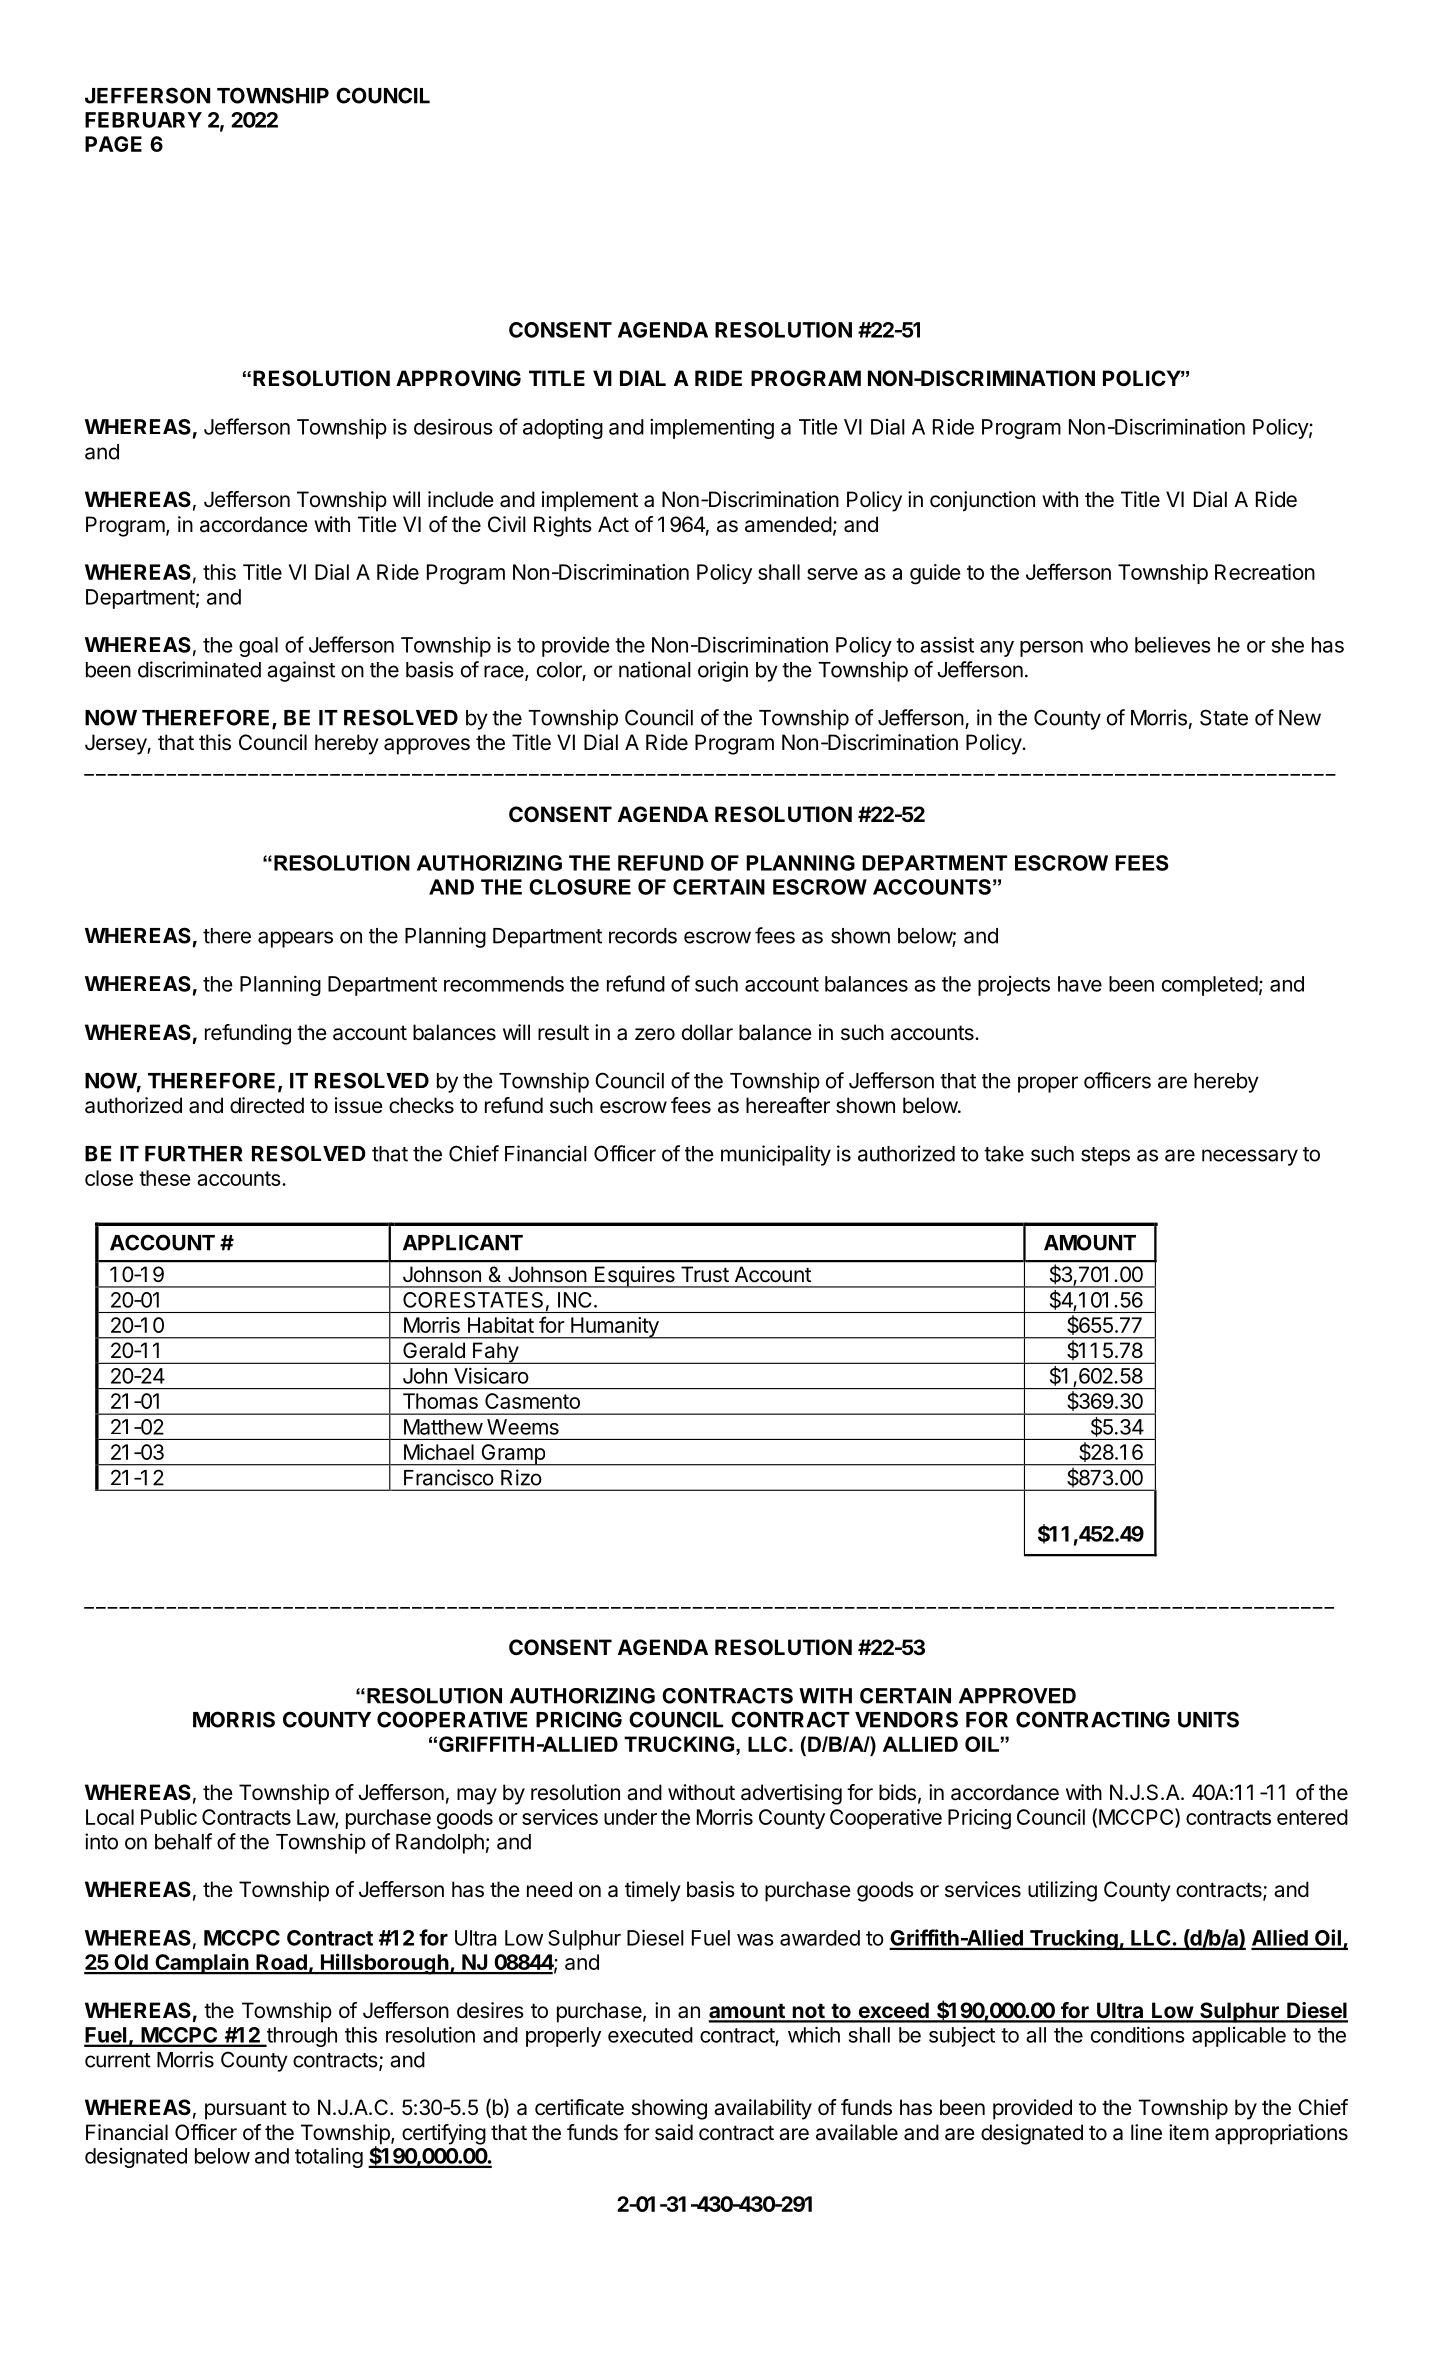 The height and width of the document is (2359, 1432). I want to click on advertising, so click(791, 1794).
